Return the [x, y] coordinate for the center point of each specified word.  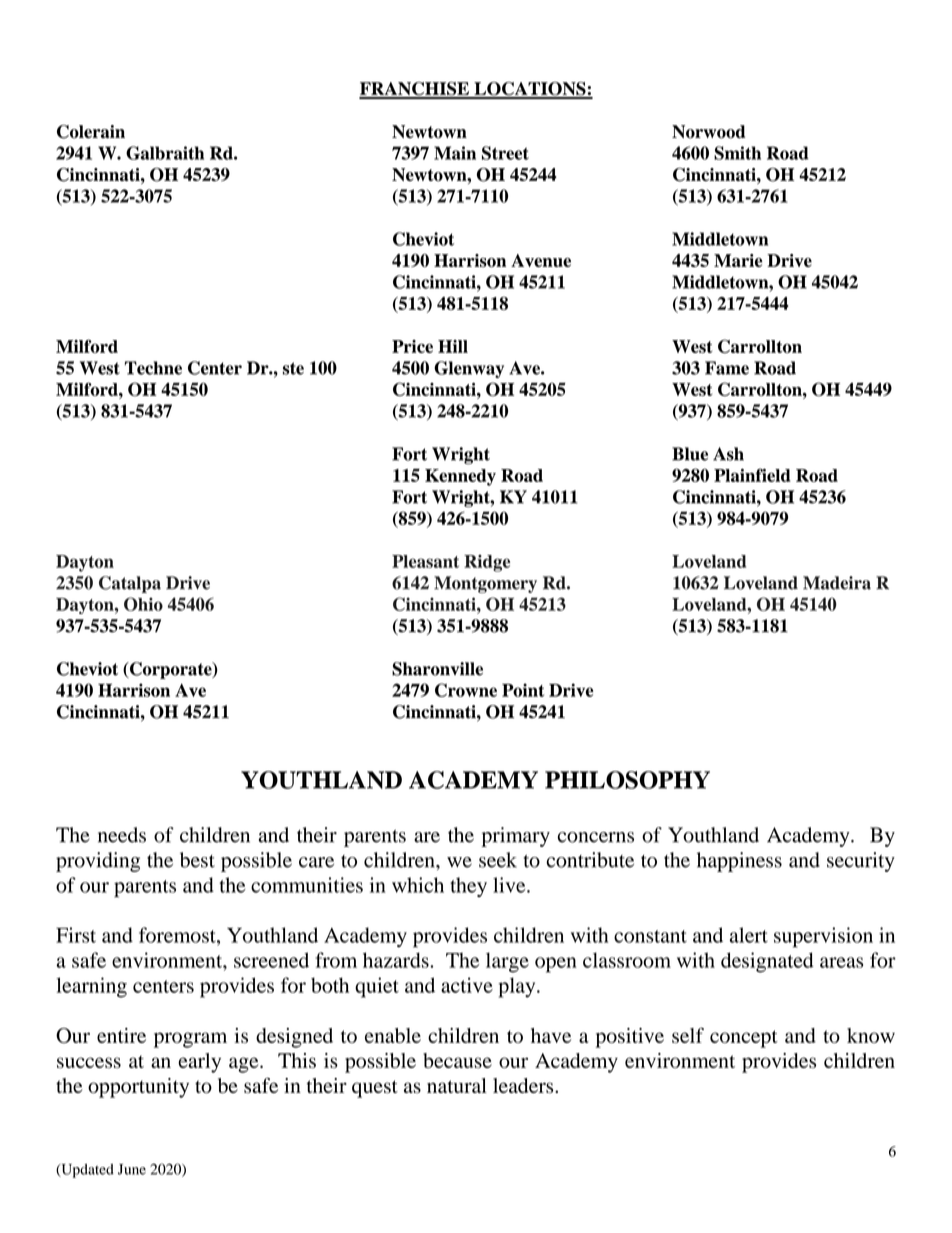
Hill [453, 346]
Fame [727, 368]
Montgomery [485, 584]
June [132, 1169]
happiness [739, 862]
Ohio [143, 604]
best [197, 860]
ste [293, 368]
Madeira [837, 583]
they [468, 887]
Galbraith [165, 153]
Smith [737, 153]
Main [455, 153]
